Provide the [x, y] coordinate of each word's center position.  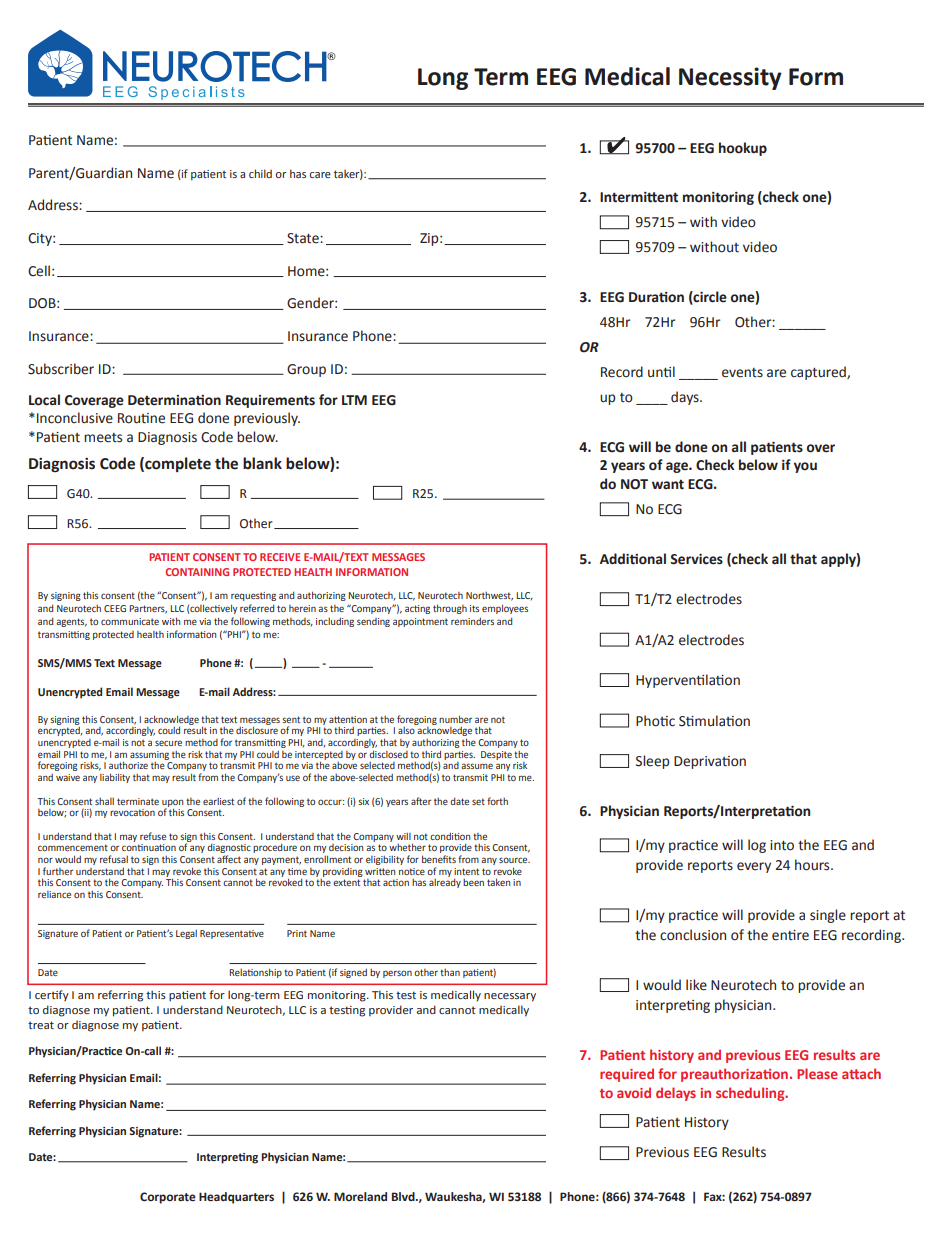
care [320, 175]
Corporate [168, 1198]
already [445, 882]
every [754, 867]
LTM [354, 400]
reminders [472, 621]
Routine [141, 418]
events [742, 373]
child [260, 173]
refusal [114, 859]
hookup [743, 149]
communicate [130, 621]
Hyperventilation [688, 681]
